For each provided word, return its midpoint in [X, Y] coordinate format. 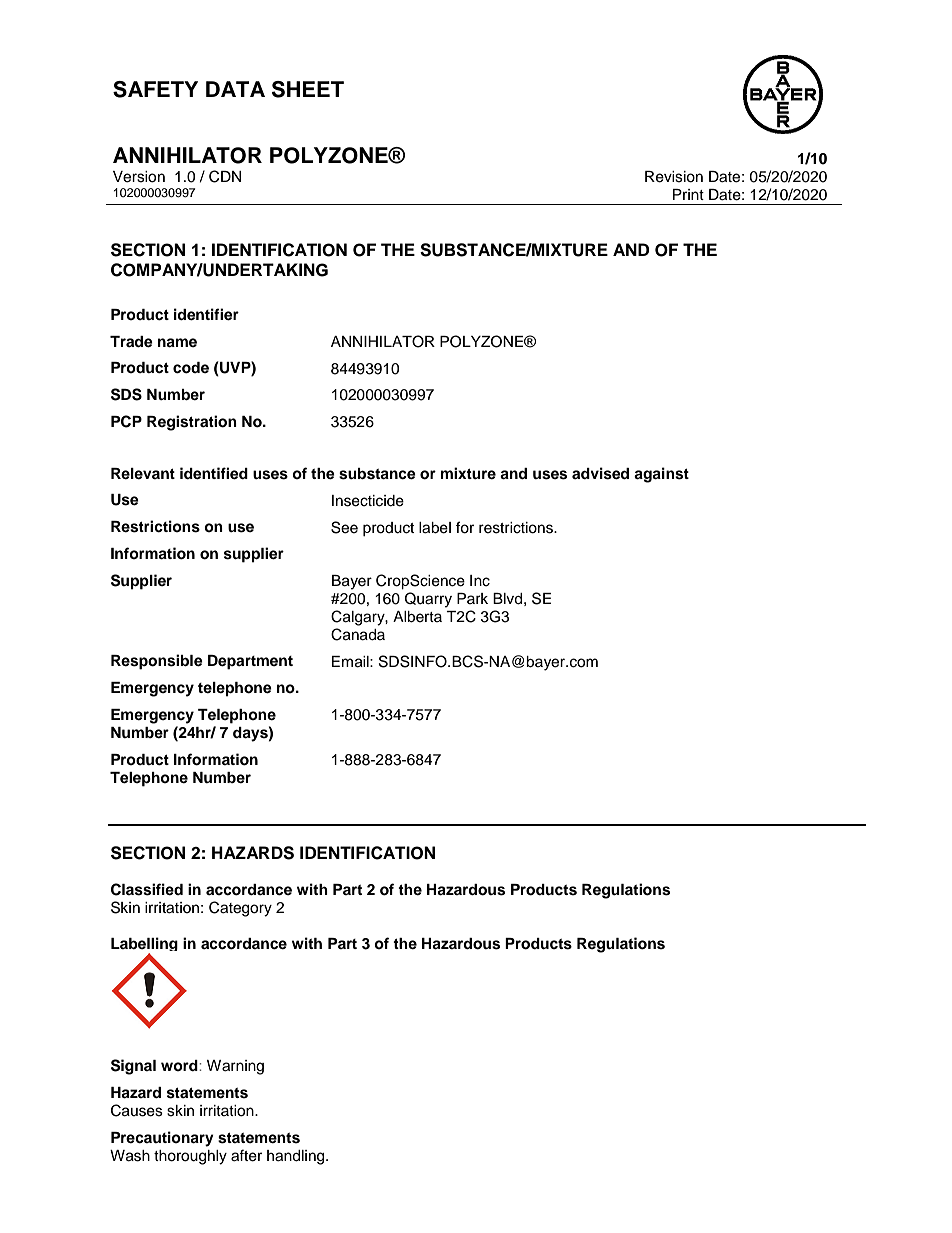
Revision [674, 177]
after [246, 1155]
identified [214, 473]
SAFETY [155, 89]
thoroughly [190, 1157]
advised [600, 473]
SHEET [308, 89]
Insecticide [368, 501]
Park [472, 598]
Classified [147, 889]
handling [297, 1157]
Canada [358, 634]
